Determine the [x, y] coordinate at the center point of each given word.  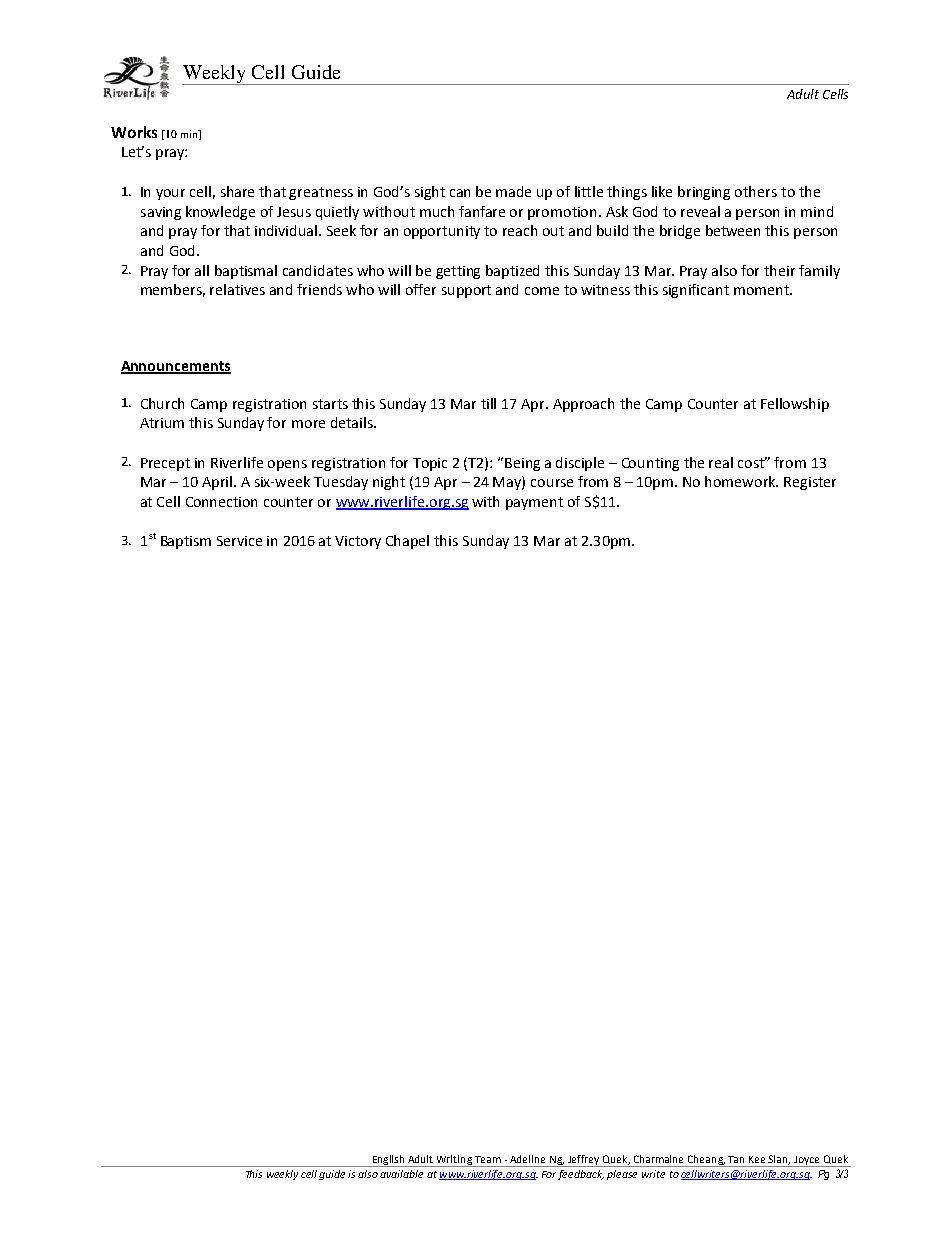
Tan [736, 1159]
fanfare [482, 211]
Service [239, 541]
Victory [358, 542]
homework [741, 481]
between [733, 230]
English [389, 1161]
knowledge [220, 213]
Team [488, 1159]
